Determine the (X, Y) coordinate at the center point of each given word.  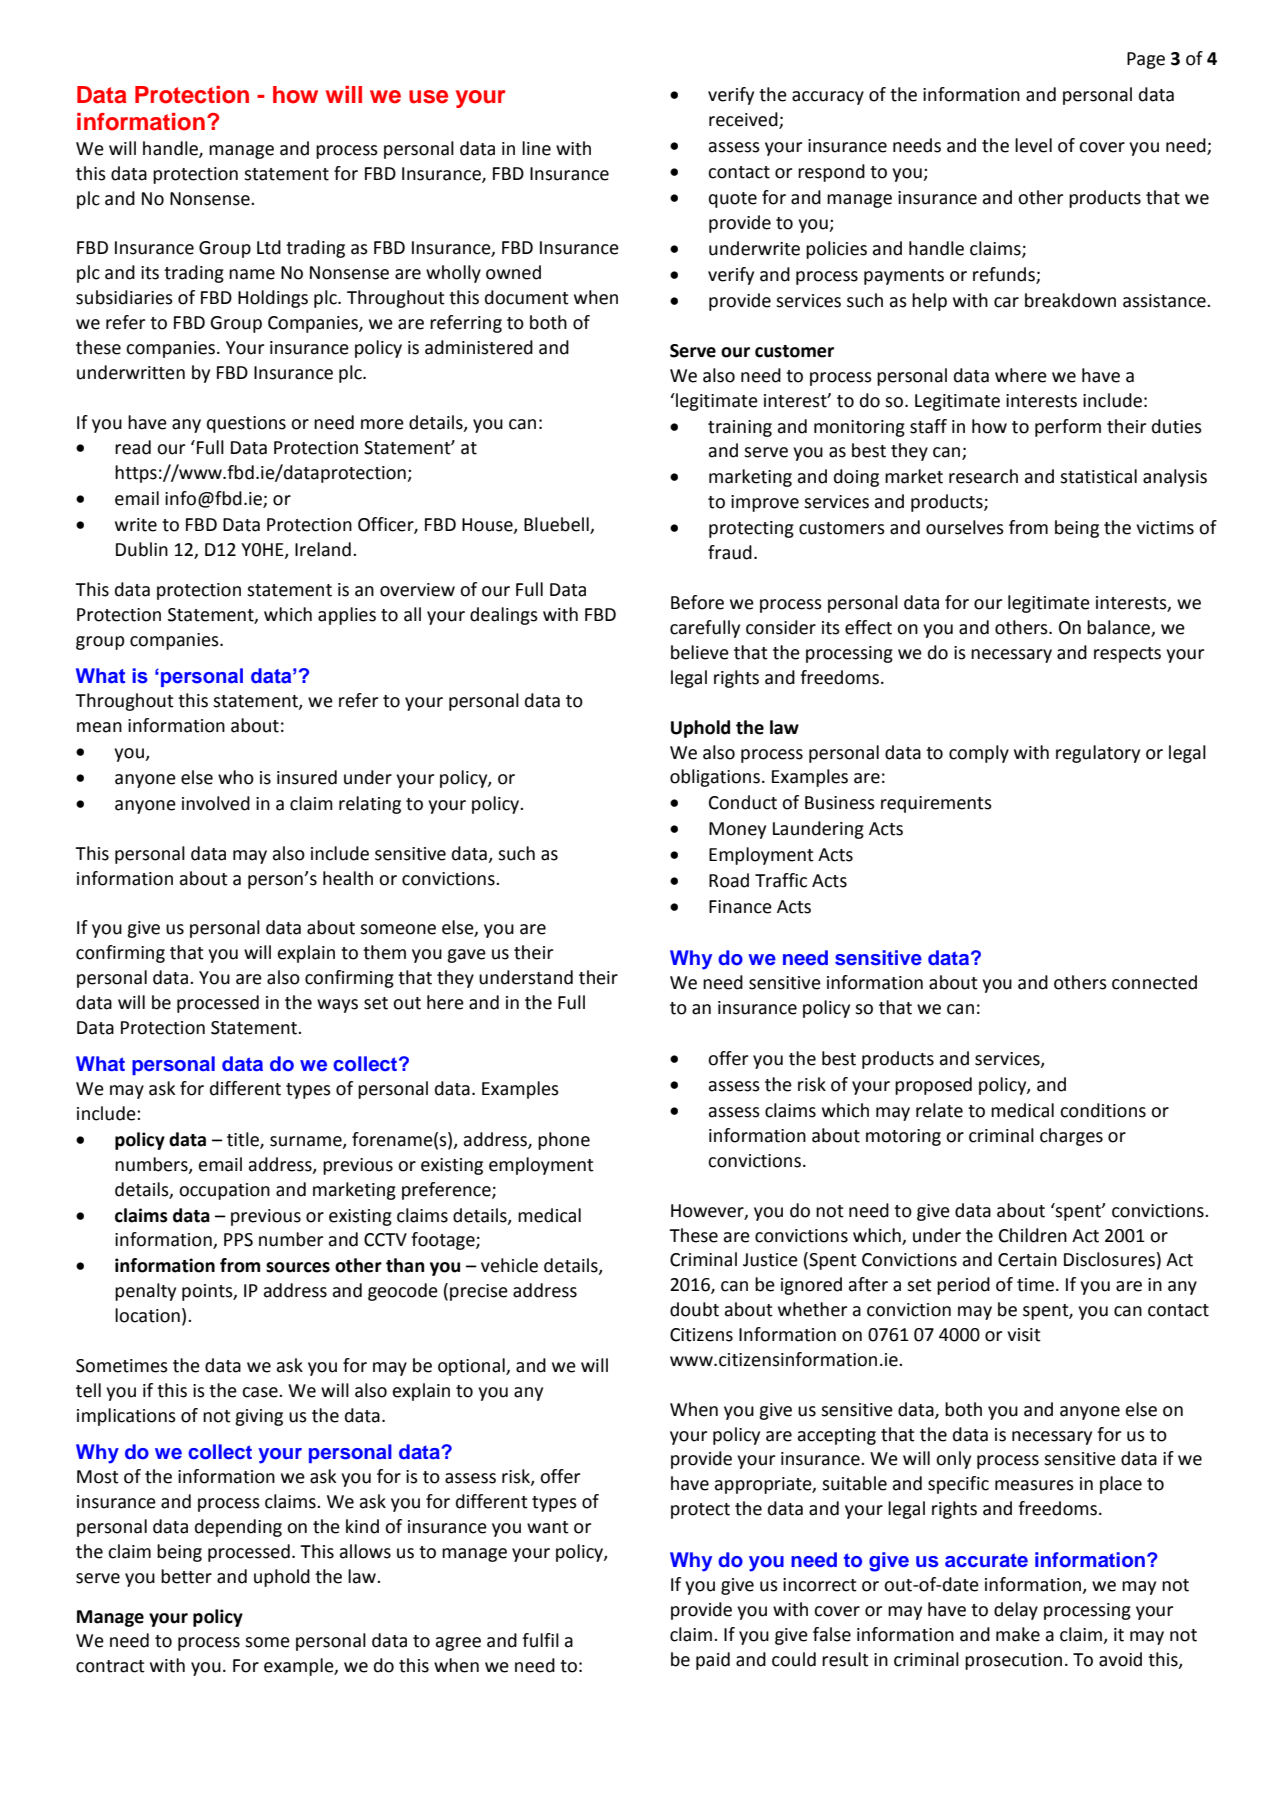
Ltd (269, 247)
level (1033, 145)
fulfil (540, 1640)
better (186, 1576)
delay (1016, 1611)
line (536, 148)
